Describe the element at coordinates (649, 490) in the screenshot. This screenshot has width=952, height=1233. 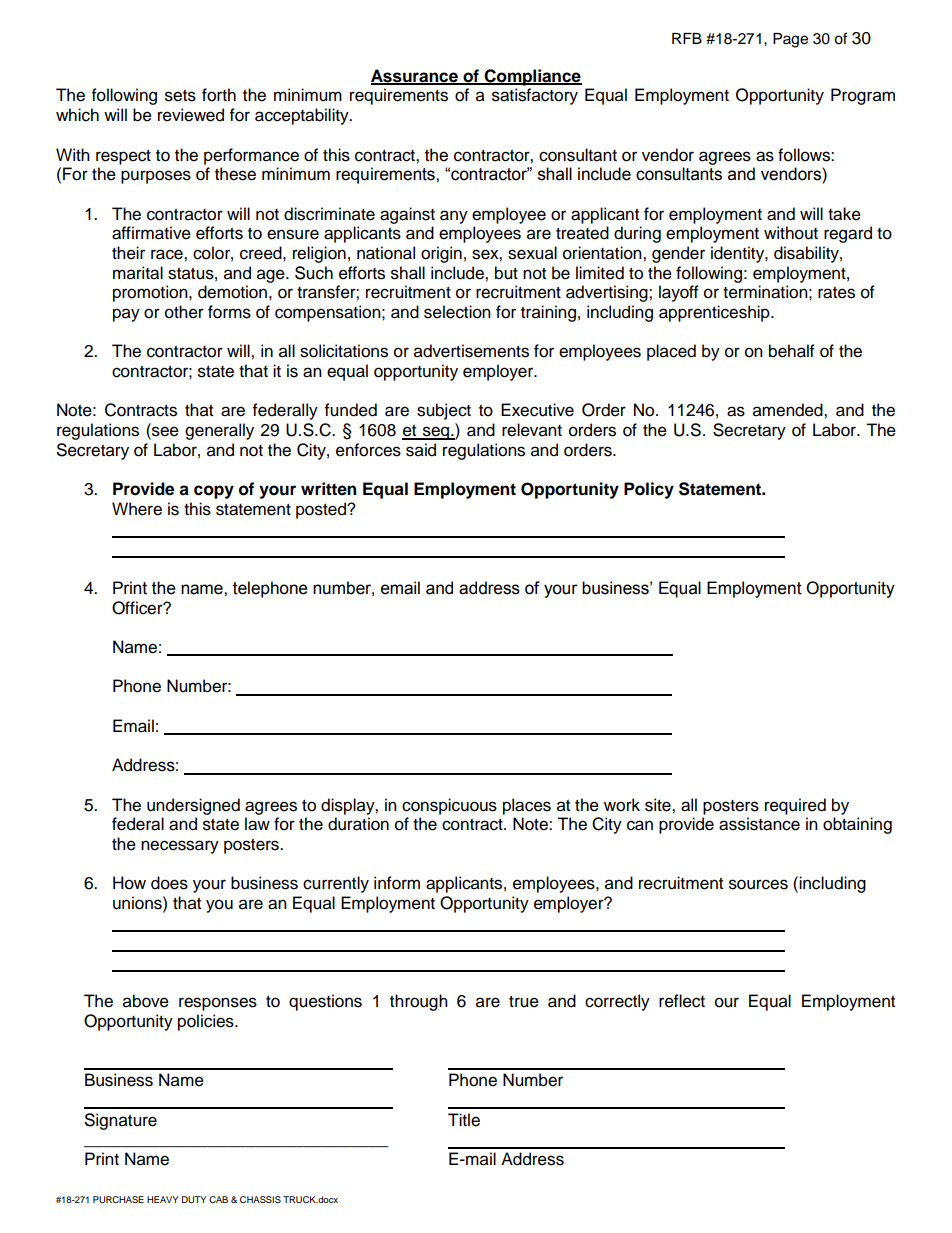
I see `Policy` at that location.
